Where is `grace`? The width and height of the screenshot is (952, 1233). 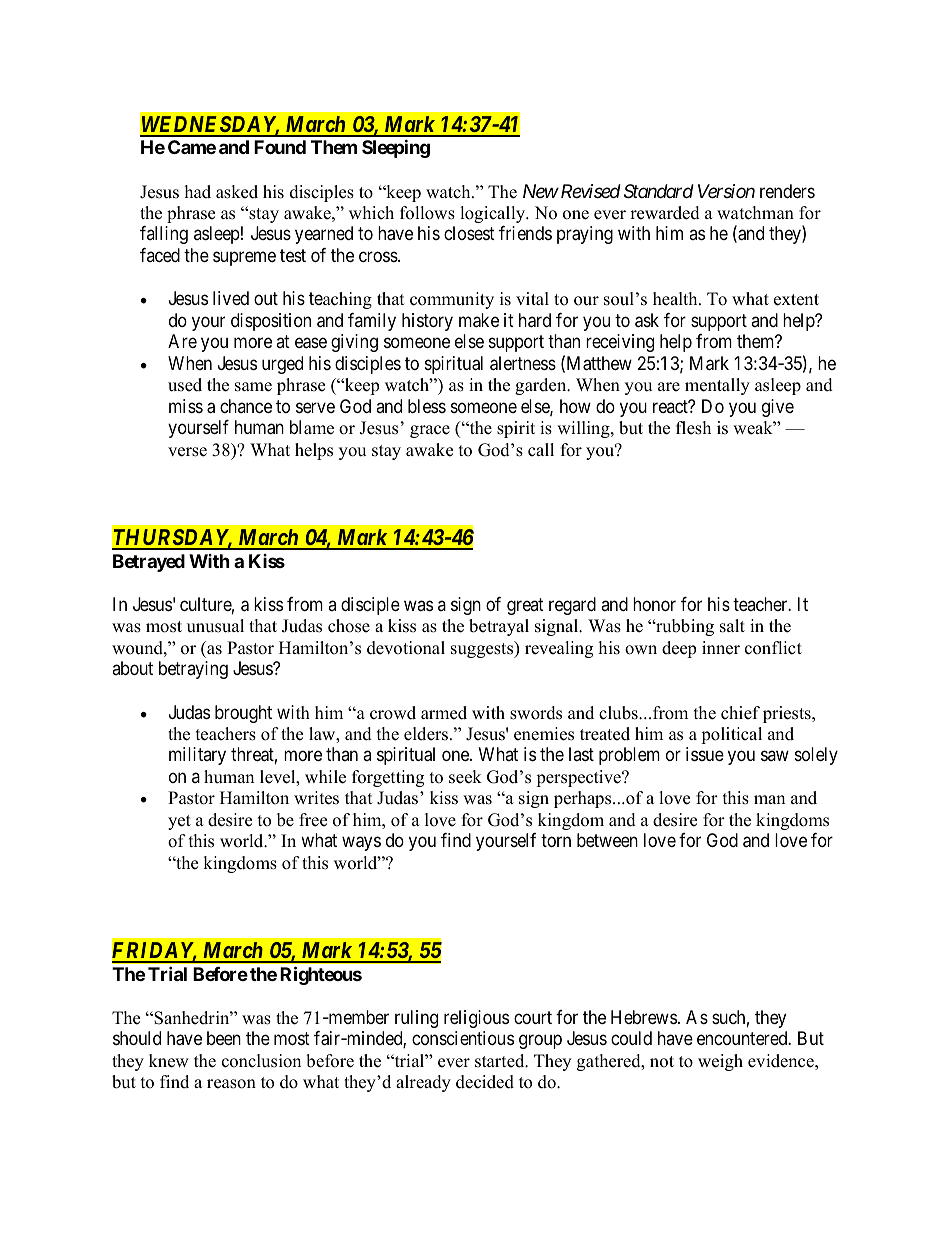 grace is located at coordinates (430, 431).
